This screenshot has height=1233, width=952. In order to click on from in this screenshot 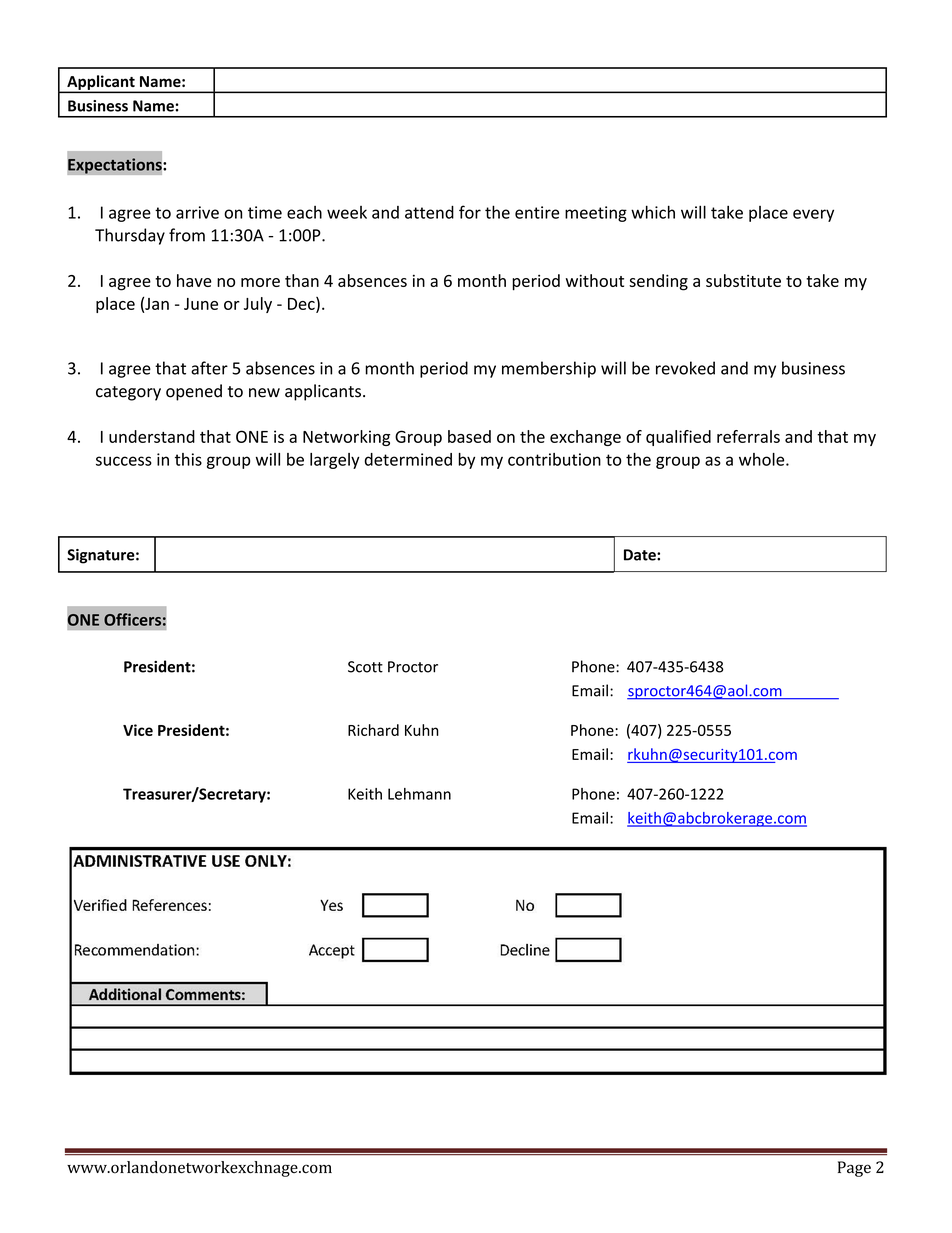, I will do `click(187, 235)`.
